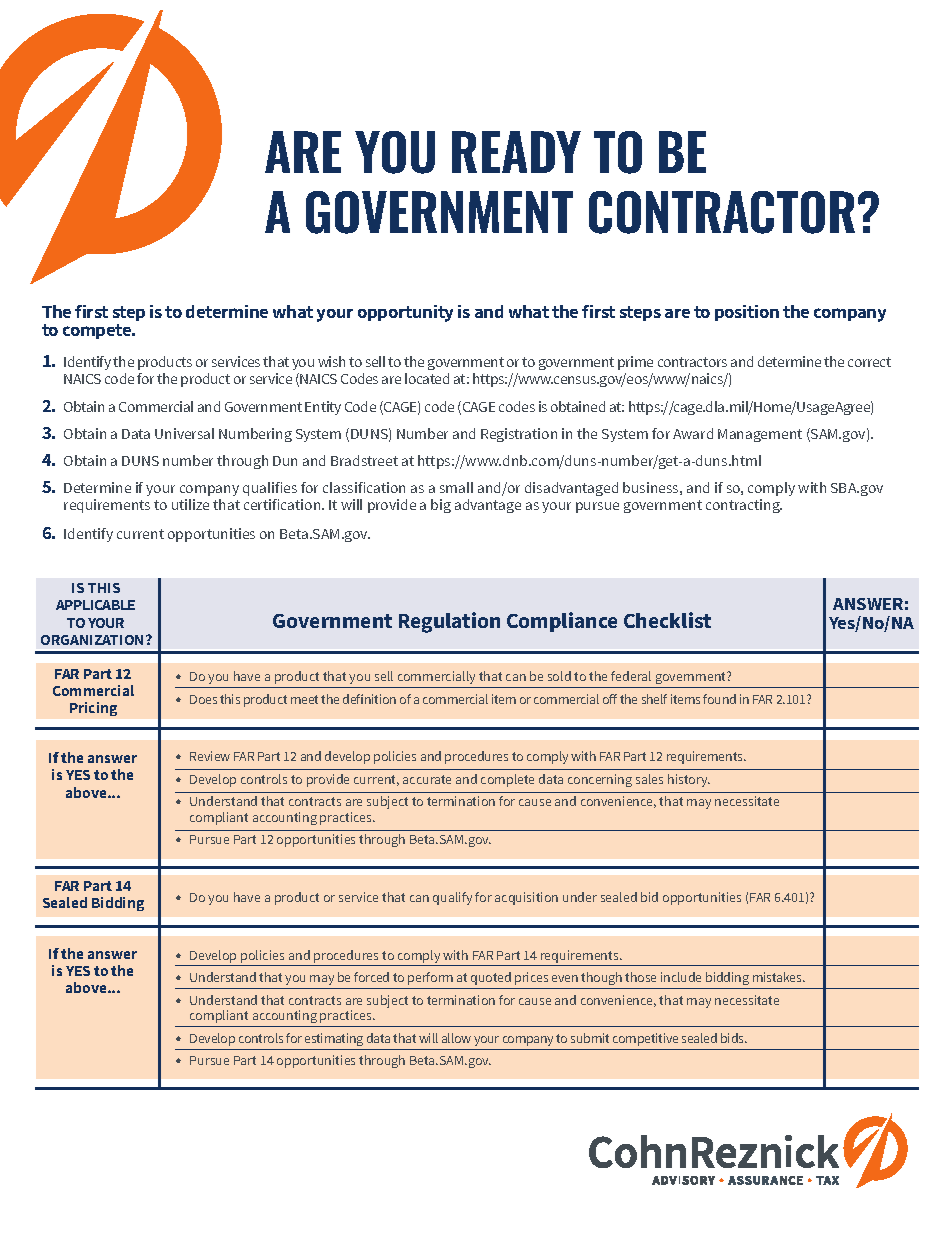 This image has width=952, height=1233. Describe the element at coordinates (747, 313) in the image. I see `position` at that location.
